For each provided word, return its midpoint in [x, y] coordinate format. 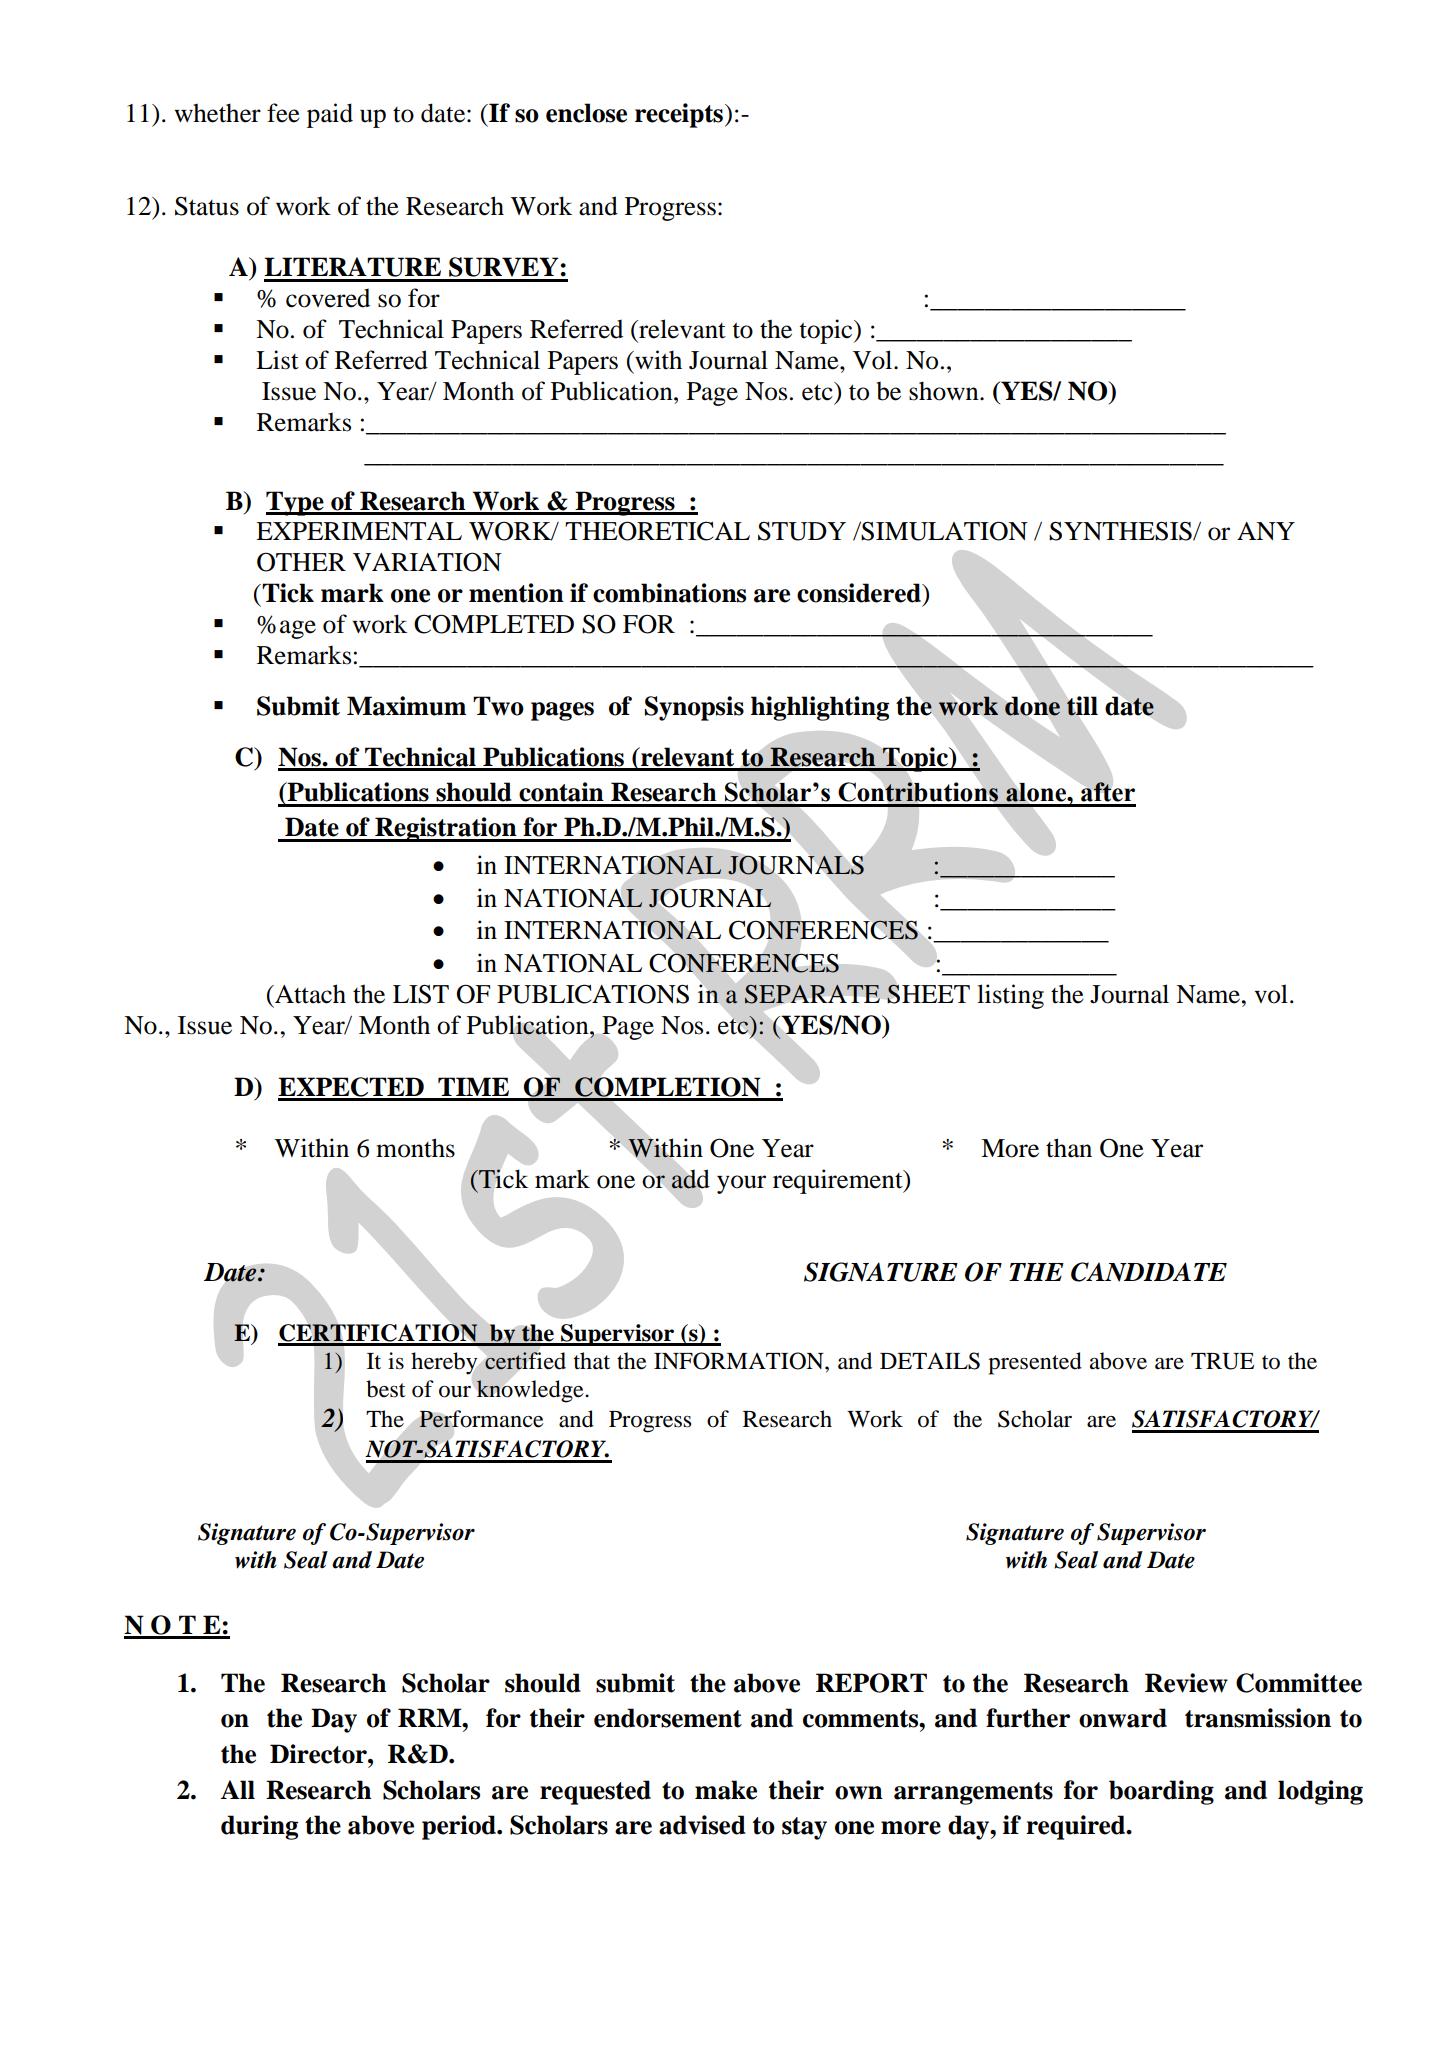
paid [330, 115]
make [726, 1790]
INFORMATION [740, 1361]
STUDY [802, 531]
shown [945, 391]
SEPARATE [812, 994]
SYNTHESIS [1121, 531]
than [1069, 1148]
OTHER [301, 562]
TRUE [1222, 1361]
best [386, 1389]
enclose [586, 113]
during [259, 1827]
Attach [309, 994]
